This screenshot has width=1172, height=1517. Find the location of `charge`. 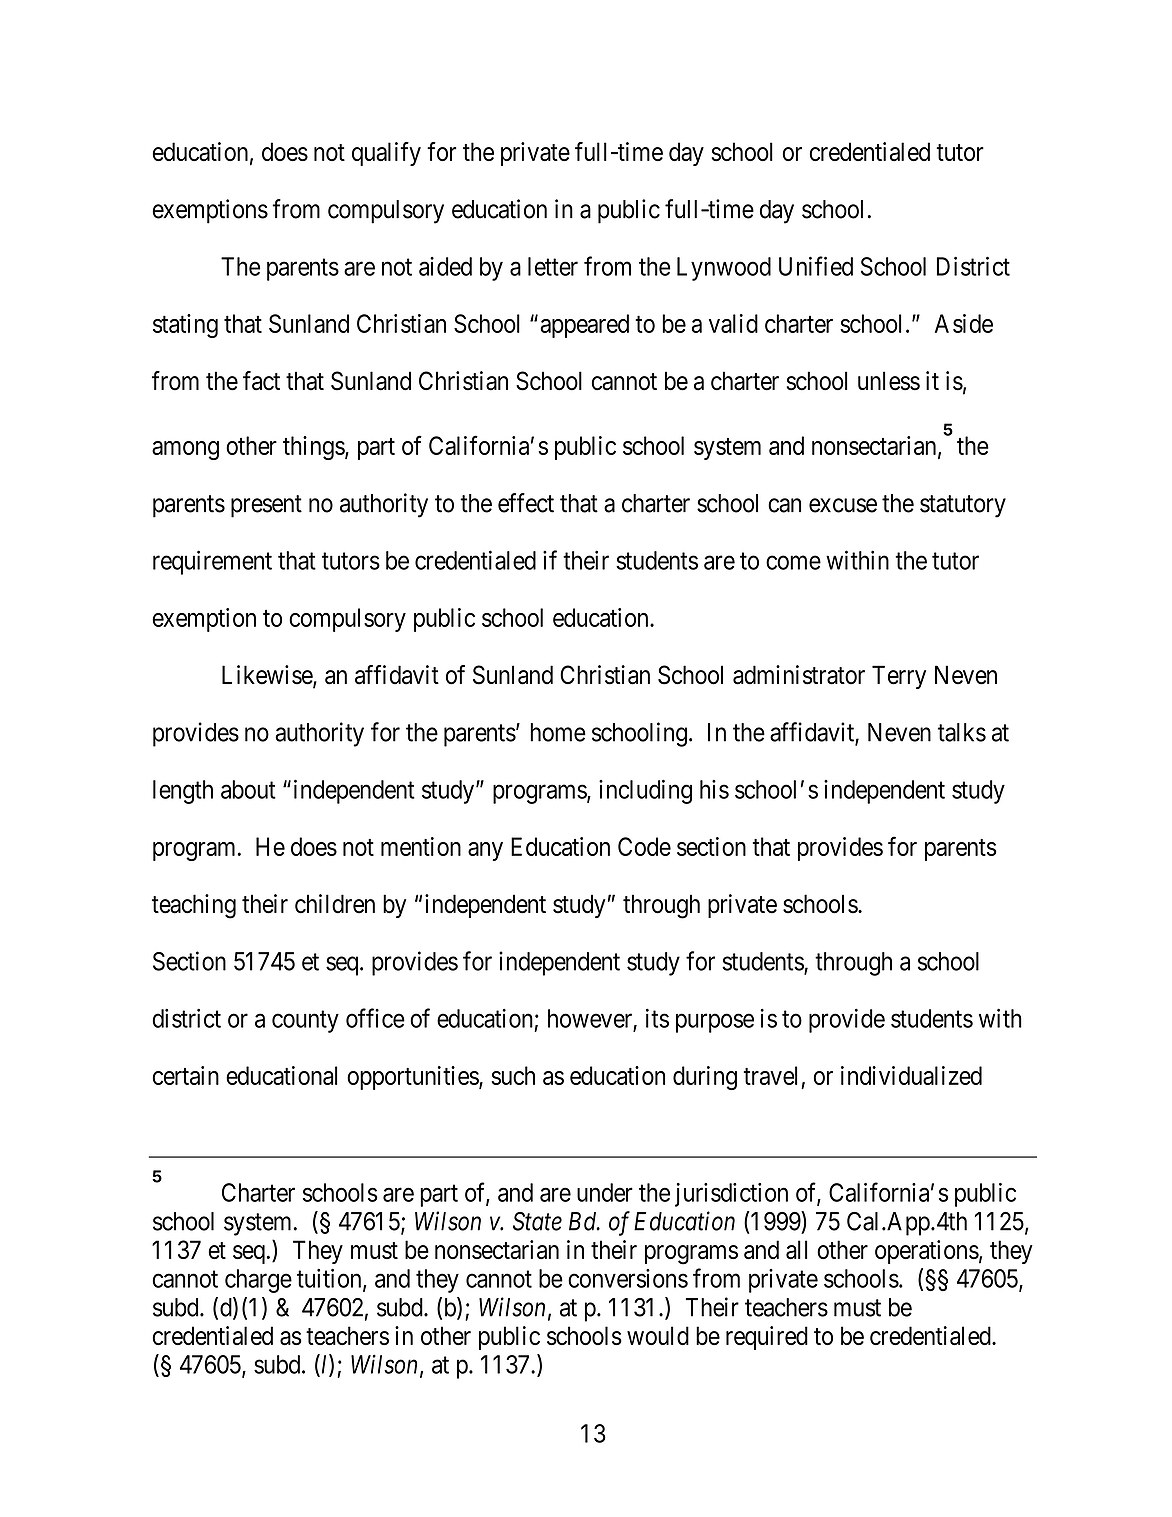

charge is located at coordinates (258, 1281).
